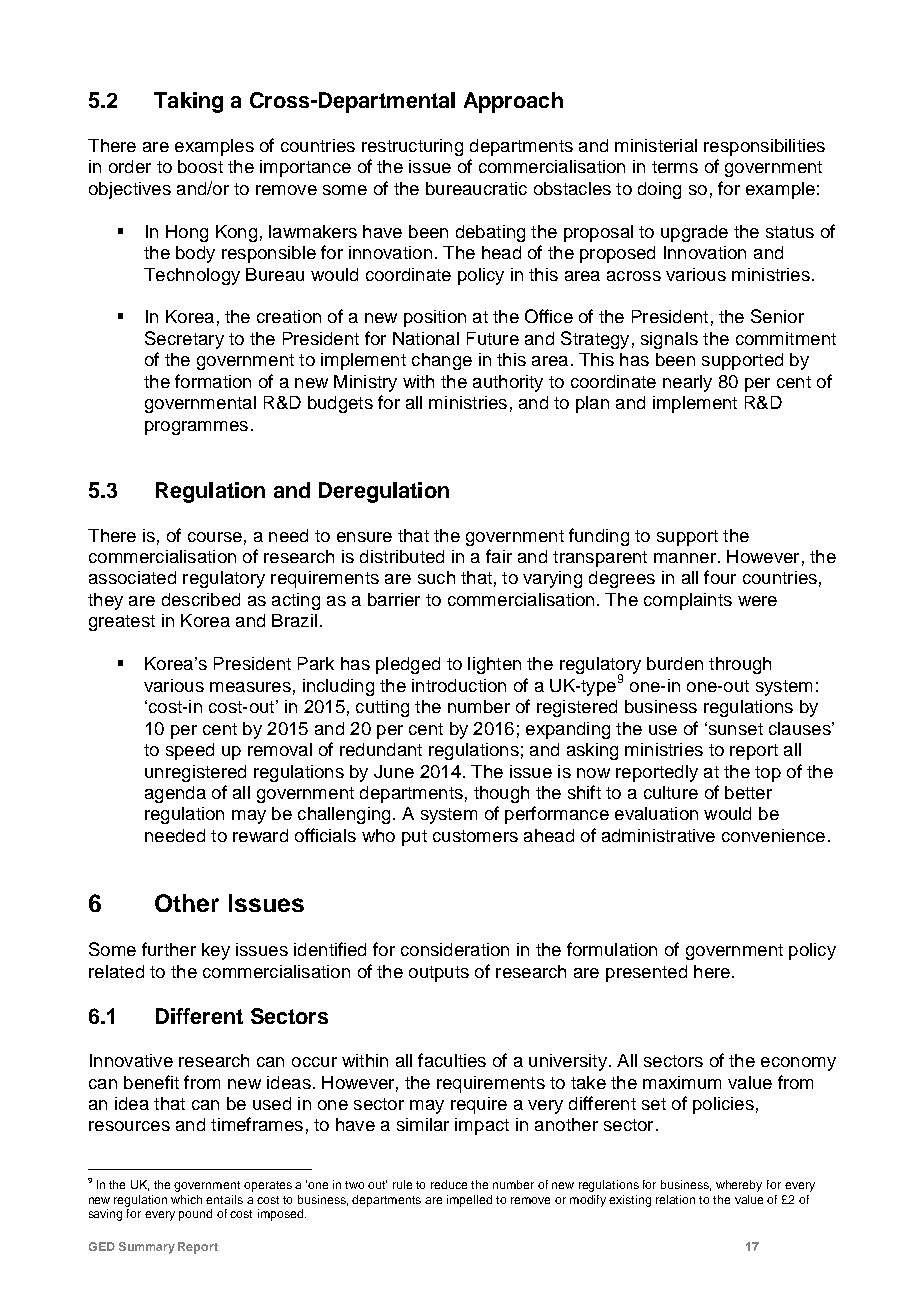  What do you see at coordinates (764, 147) in the screenshot?
I see `responsibilities` at bounding box center [764, 147].
